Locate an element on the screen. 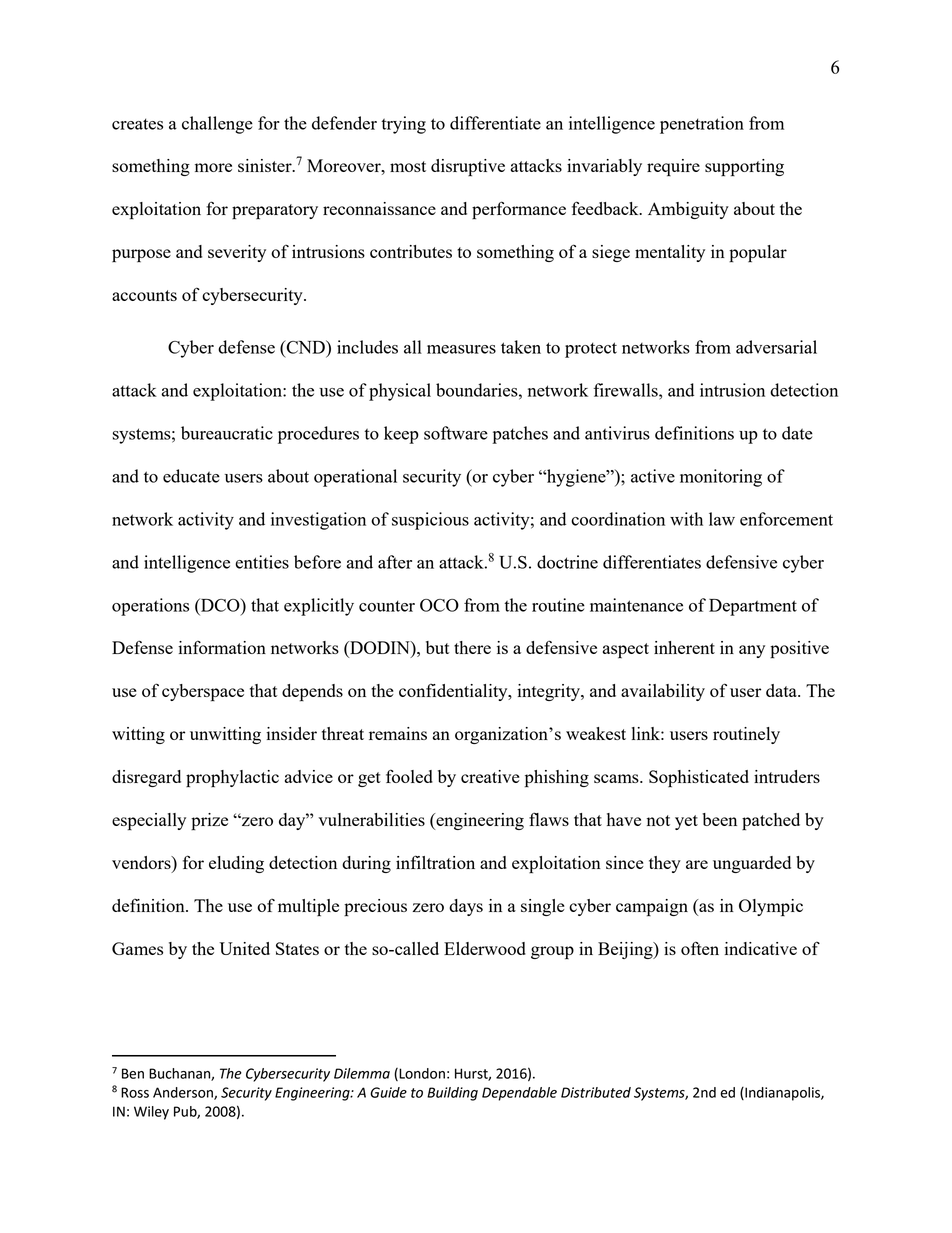  with is located at coordinates (686, 519).
